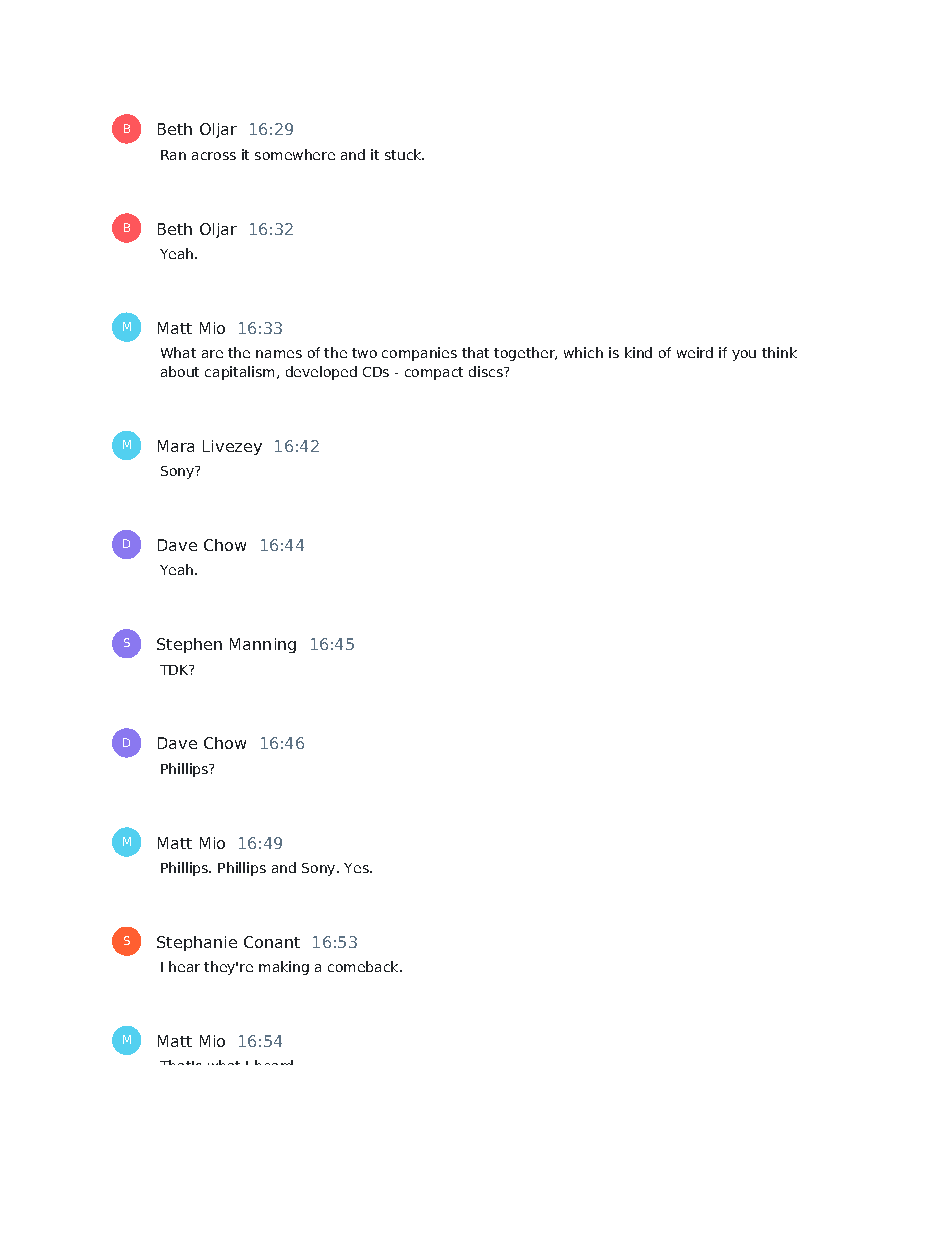 The height and width of the screenshot is (1233, 952). Describe the element at coordinates (638, 352) in the screenshot. I see `kind` at that location.
